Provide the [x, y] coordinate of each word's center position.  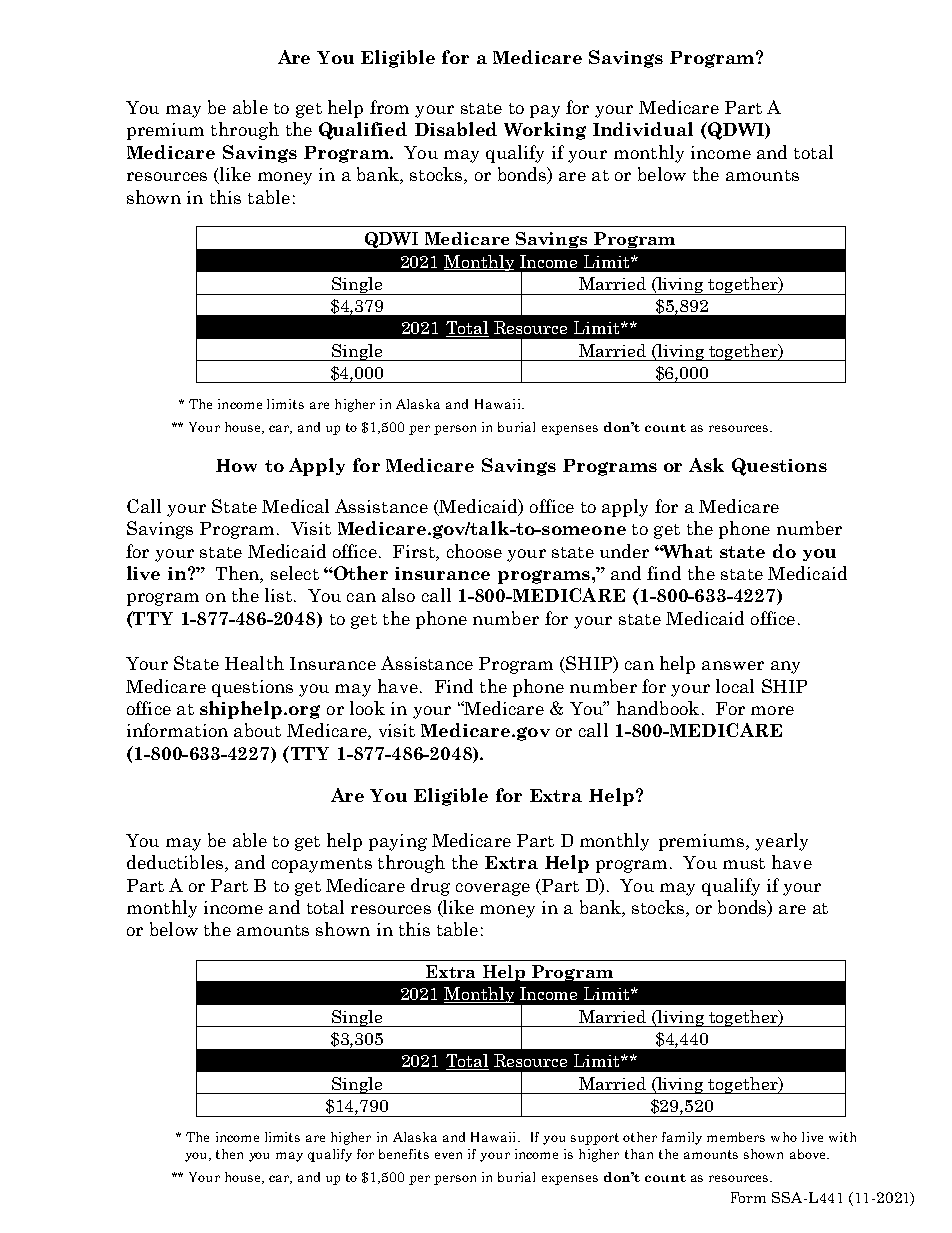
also [398, 595]
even [448, 1155]
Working [545, 131]
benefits [404, 1154]
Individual [643, 129]
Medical [295, 506]
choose [474, 551]
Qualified [363, 131]
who [784, 1137]
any [785, 667]
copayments [322, 865]
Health [254, 663]
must [744, 863]
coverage [493, 889]
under [624, 551]
